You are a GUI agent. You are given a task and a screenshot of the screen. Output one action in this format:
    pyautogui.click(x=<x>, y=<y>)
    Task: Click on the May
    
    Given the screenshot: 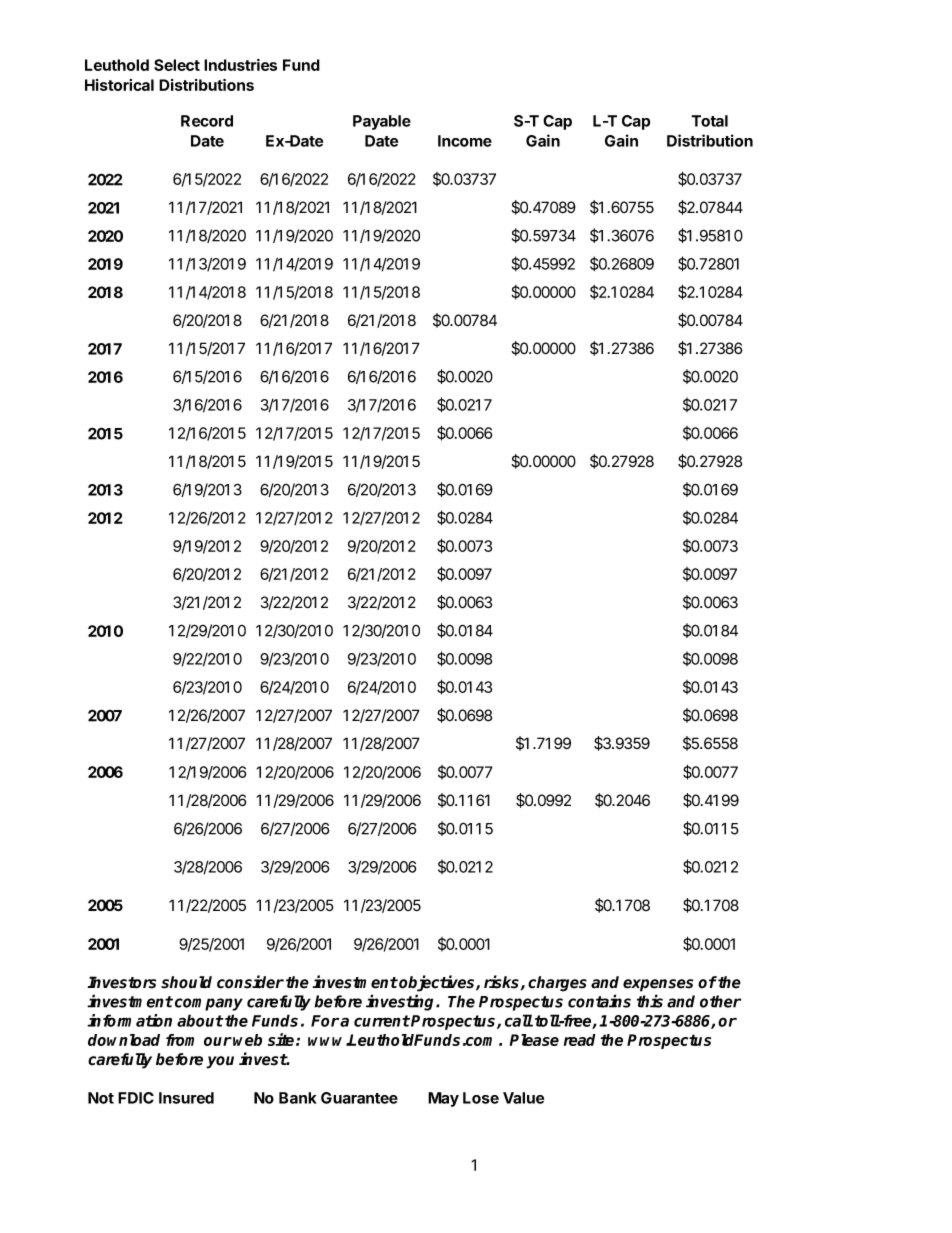 What is the action you would take?
    pyautogui.click(x=443, y=1099)
